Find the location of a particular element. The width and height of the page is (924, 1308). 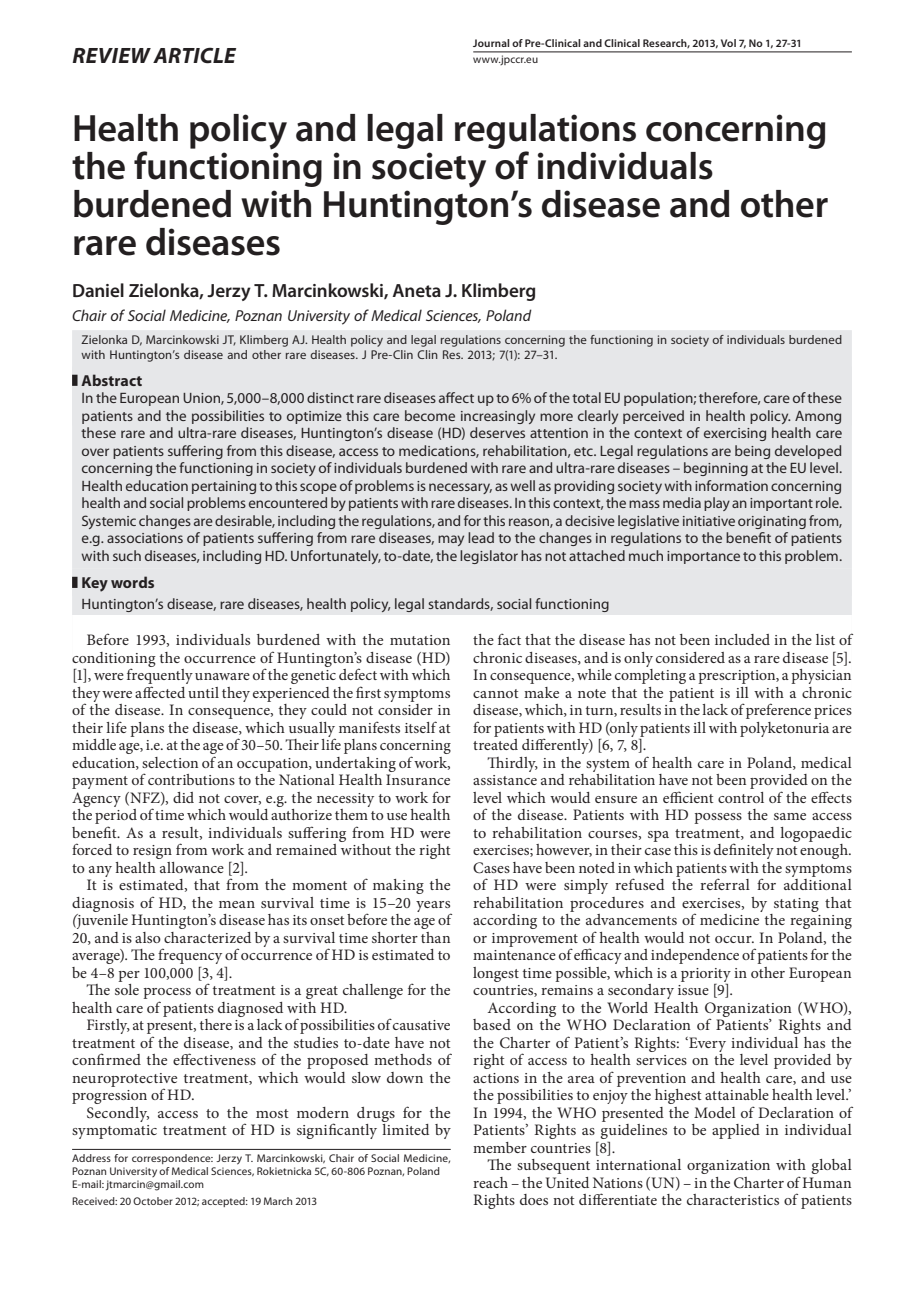

Vol is located at coordinates (728, 43).
